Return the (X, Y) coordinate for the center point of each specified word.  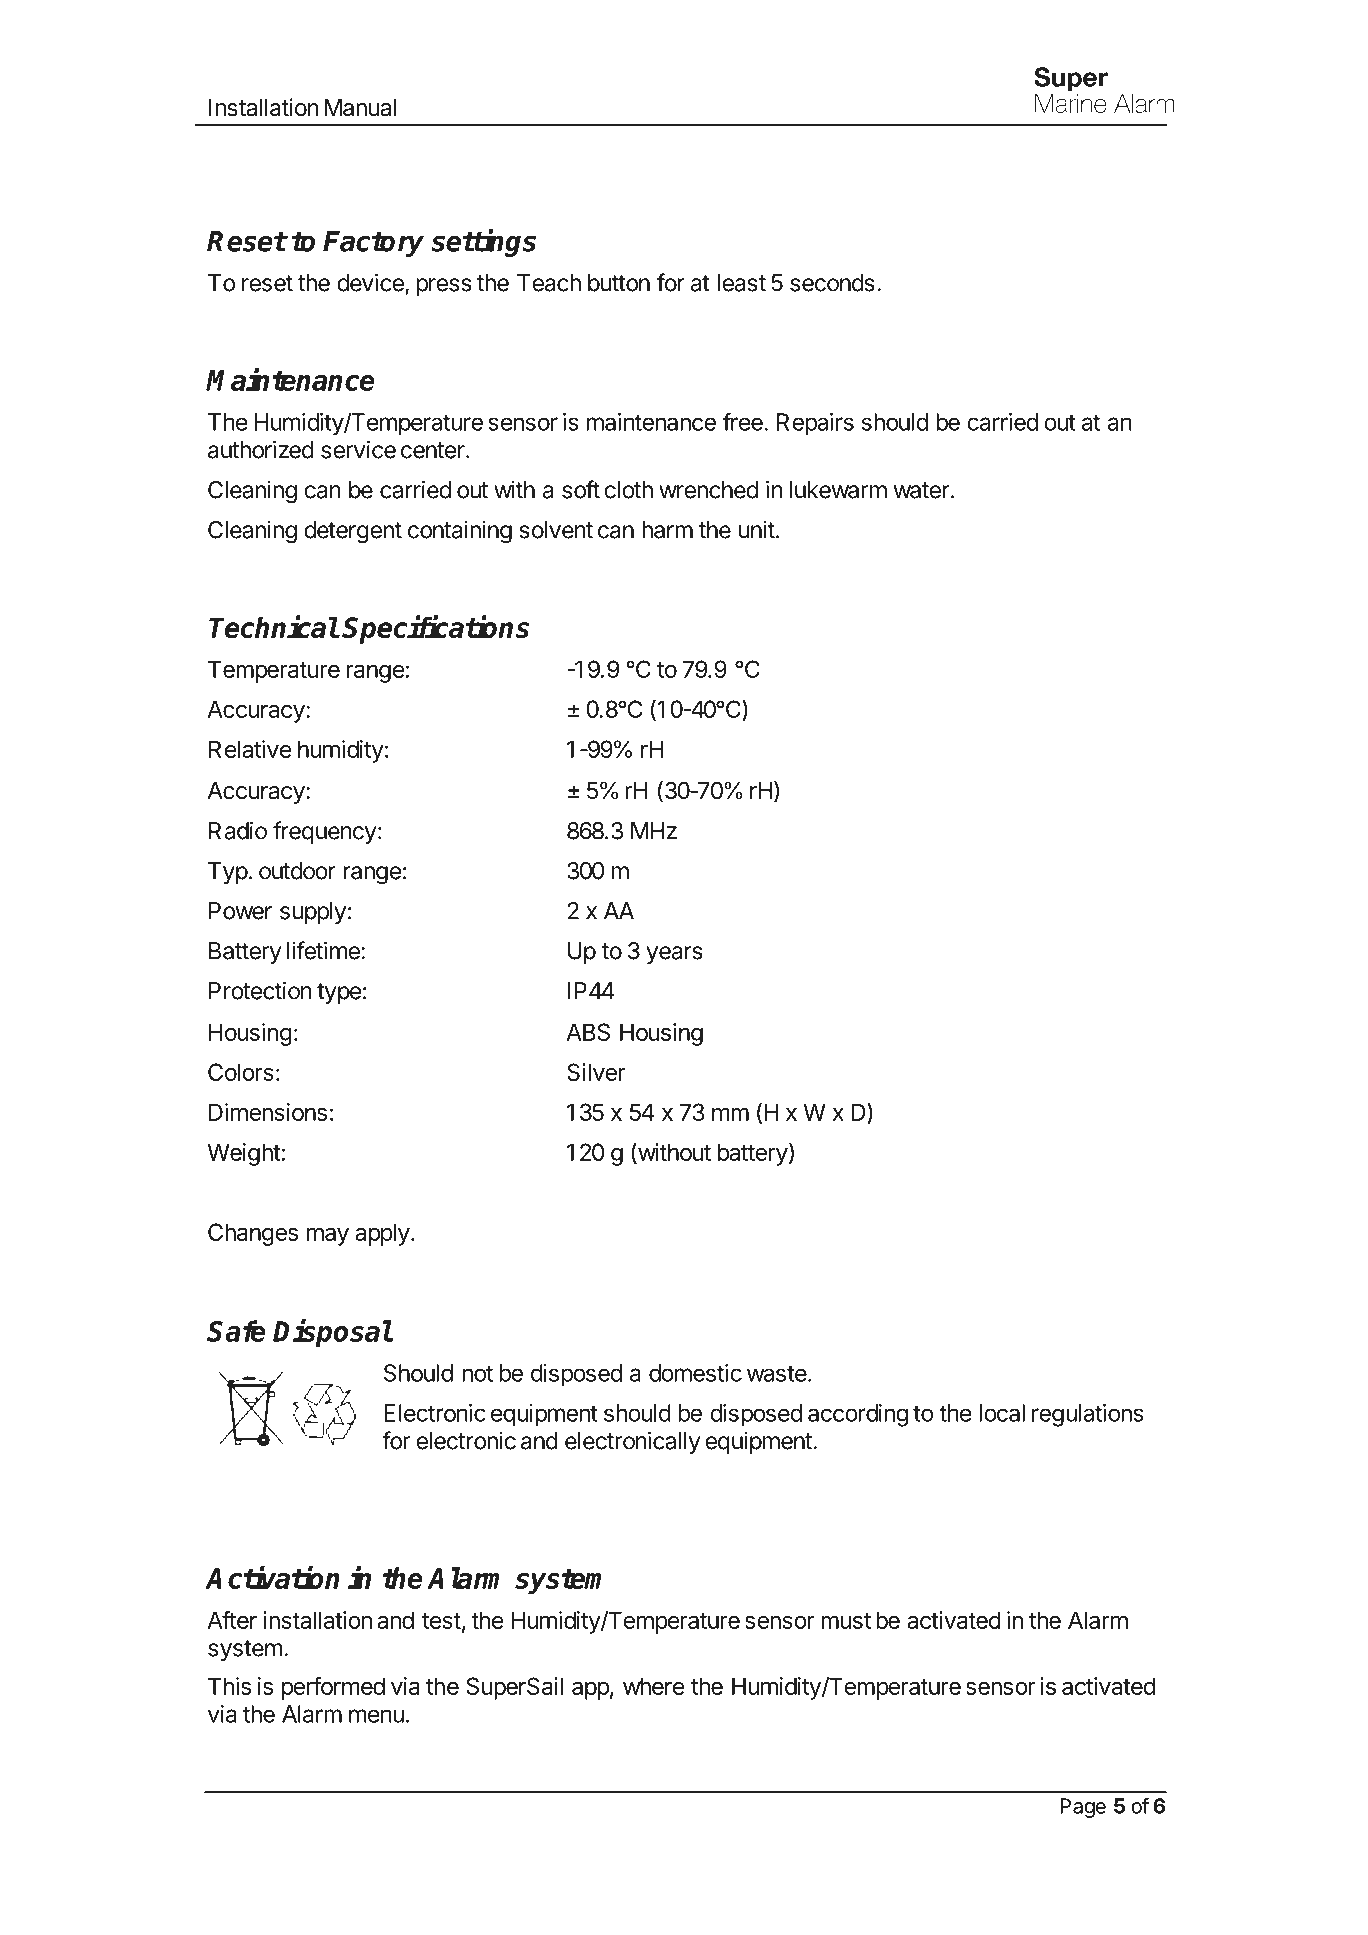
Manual (360, 108)
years (674, 955)
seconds (832, 283)
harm (667, 530)
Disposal (332, 1333)
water (921, 490)
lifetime (324, 950)
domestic (695, 1373)
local (1002, 1413)
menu (376, 1716)
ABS (588, 1032)
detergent (353, 532)
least (742, 283)
